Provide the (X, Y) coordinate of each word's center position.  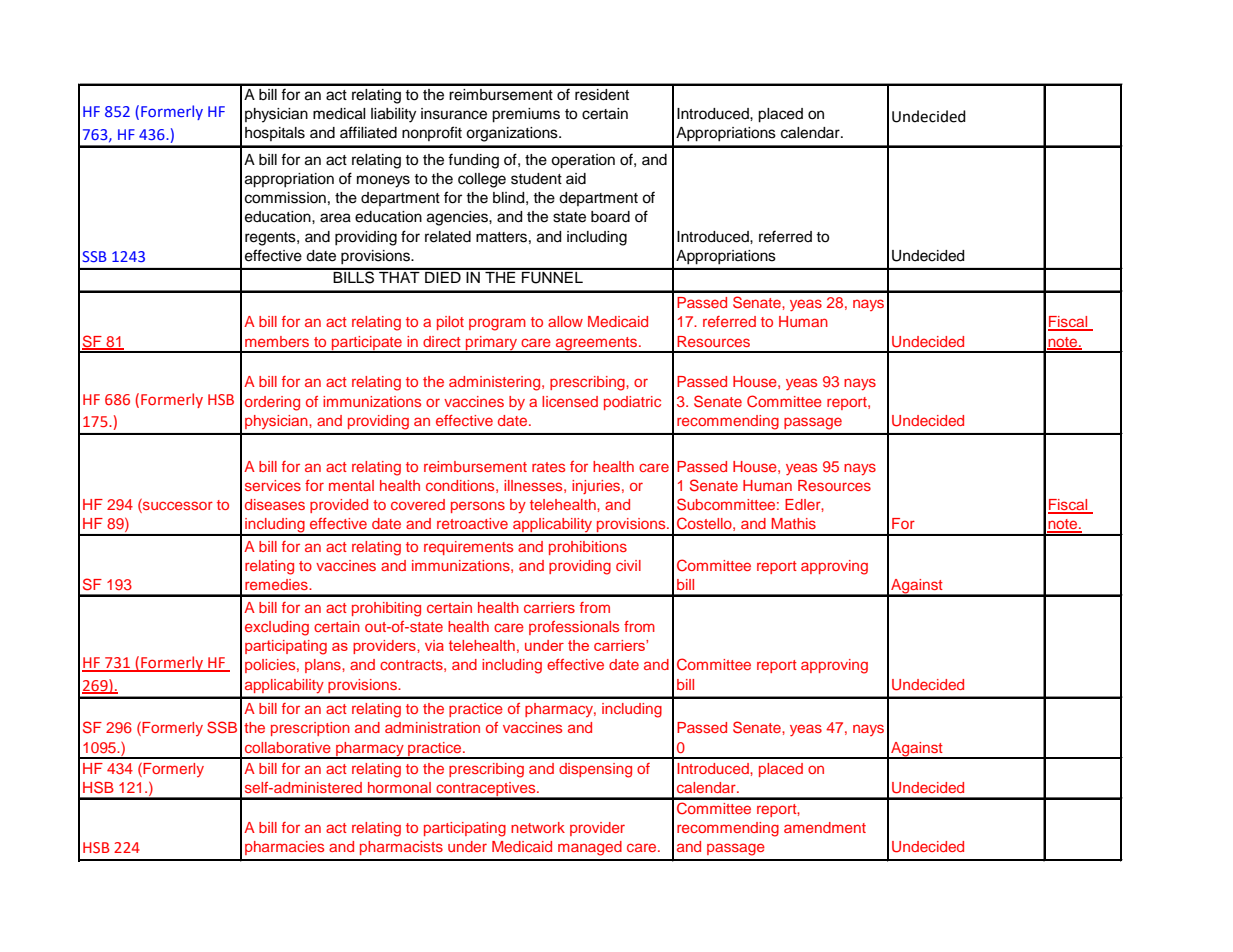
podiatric (632, 403)
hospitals (275, 134)
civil (628, 565)
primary (491, 344)
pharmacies (284, 848)
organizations (513, 134)
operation (583, 161)
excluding (277, 628)
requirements (468, 548)
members (277, 341)
